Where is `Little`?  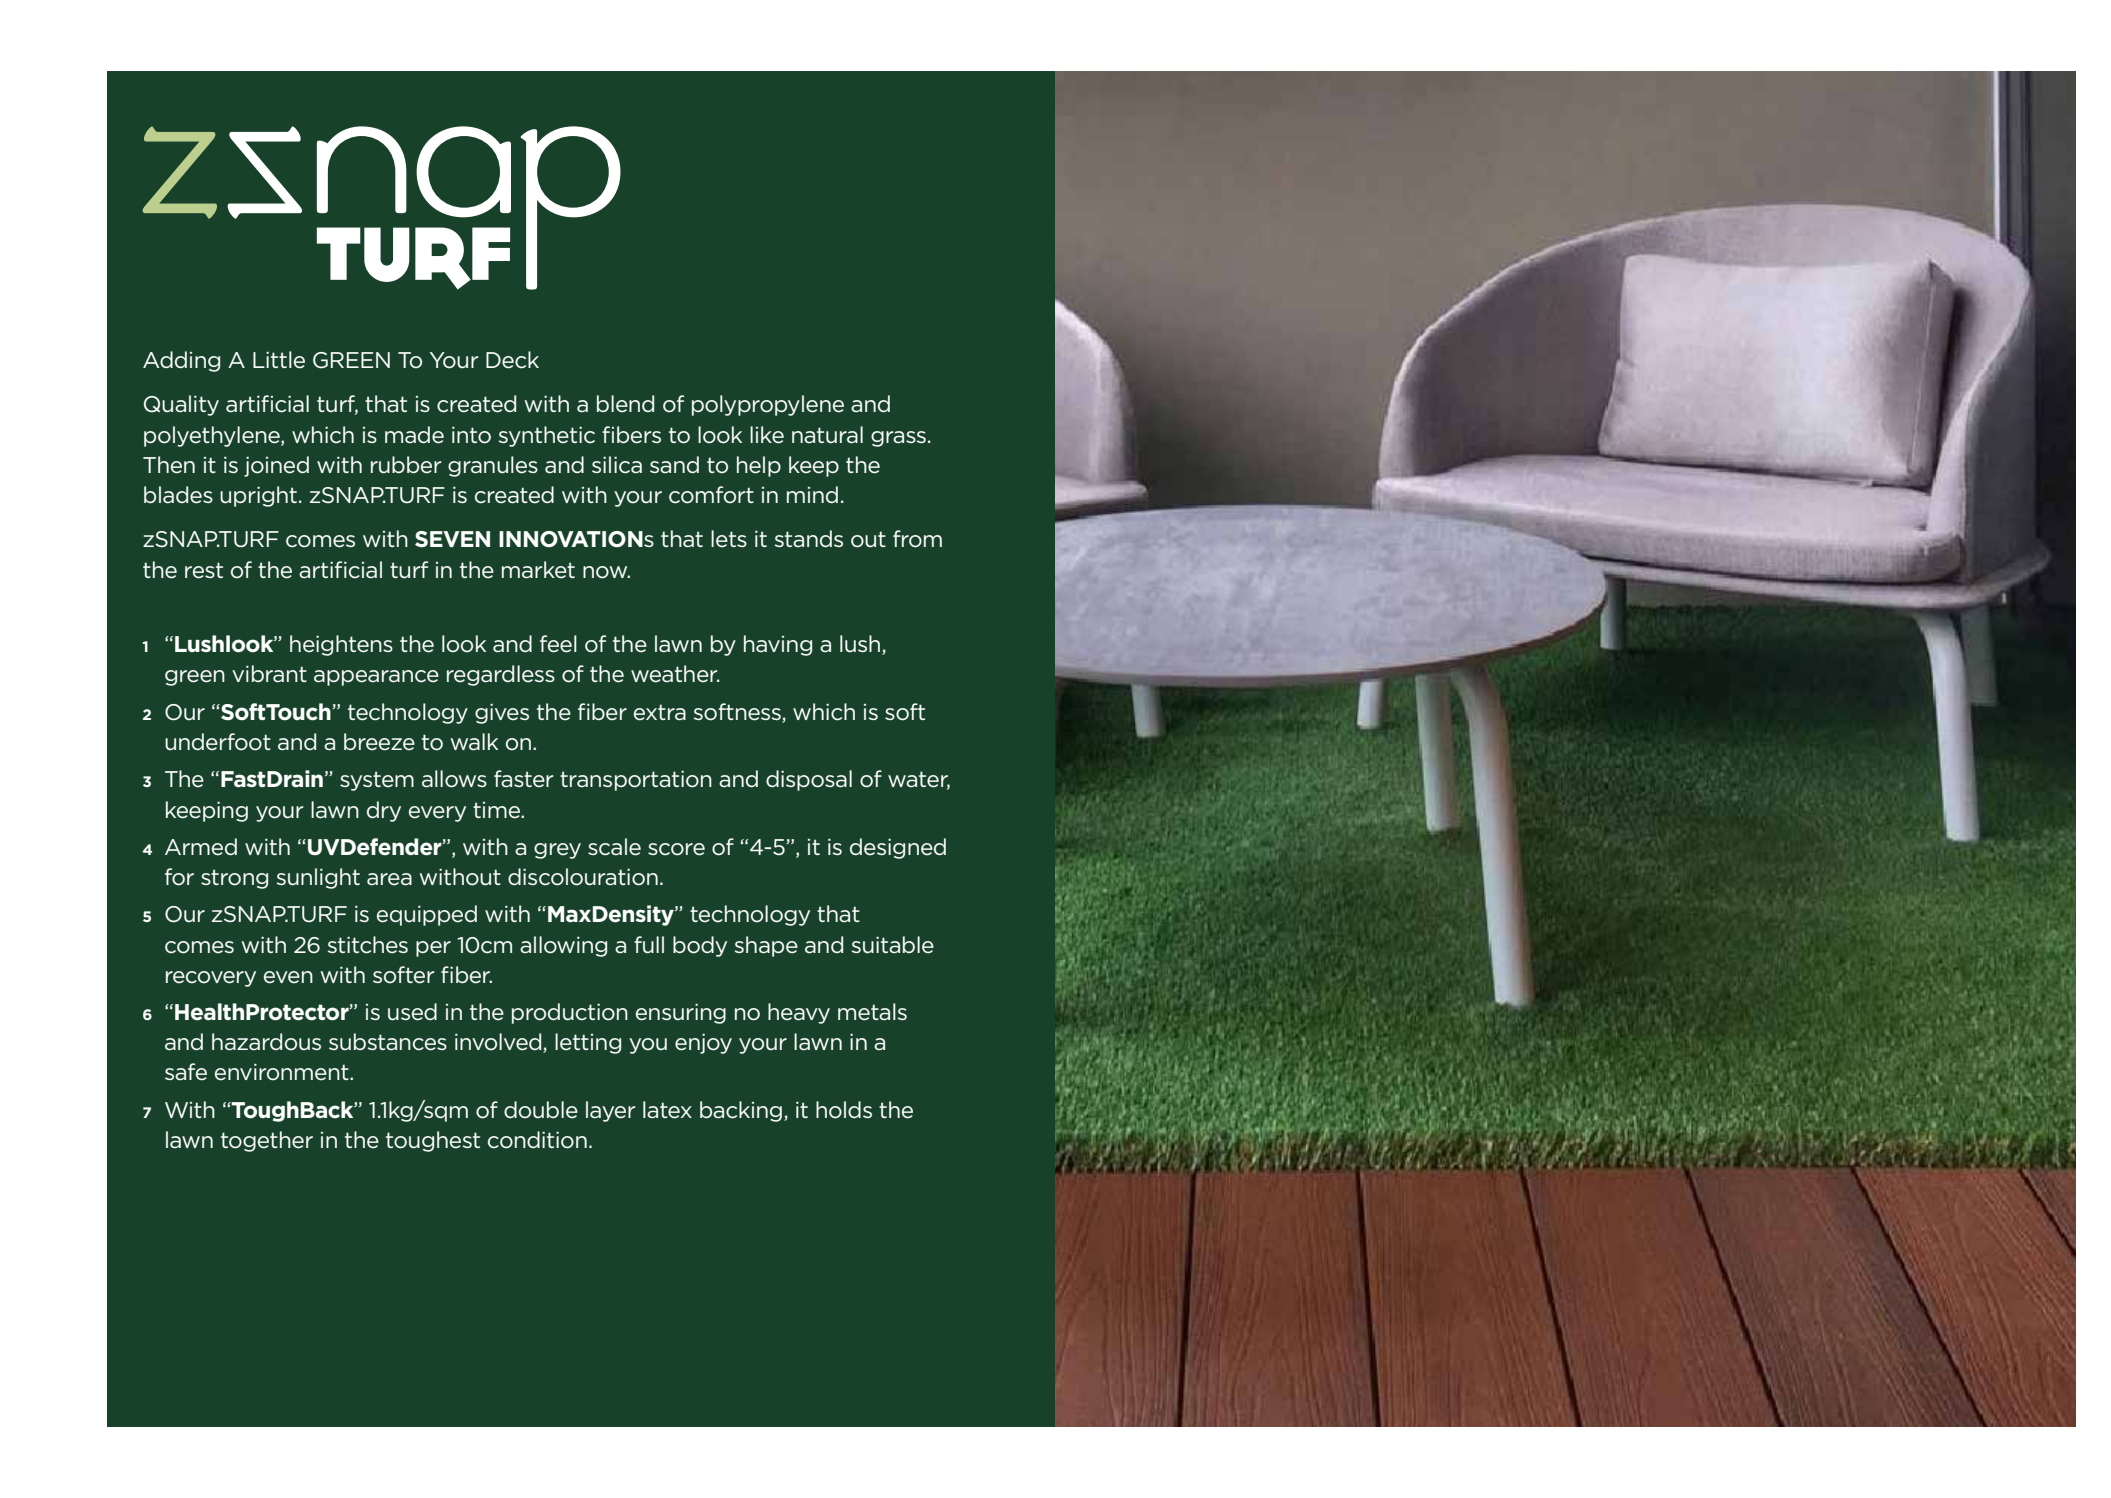
Little is located at coordinates (279, 360).
